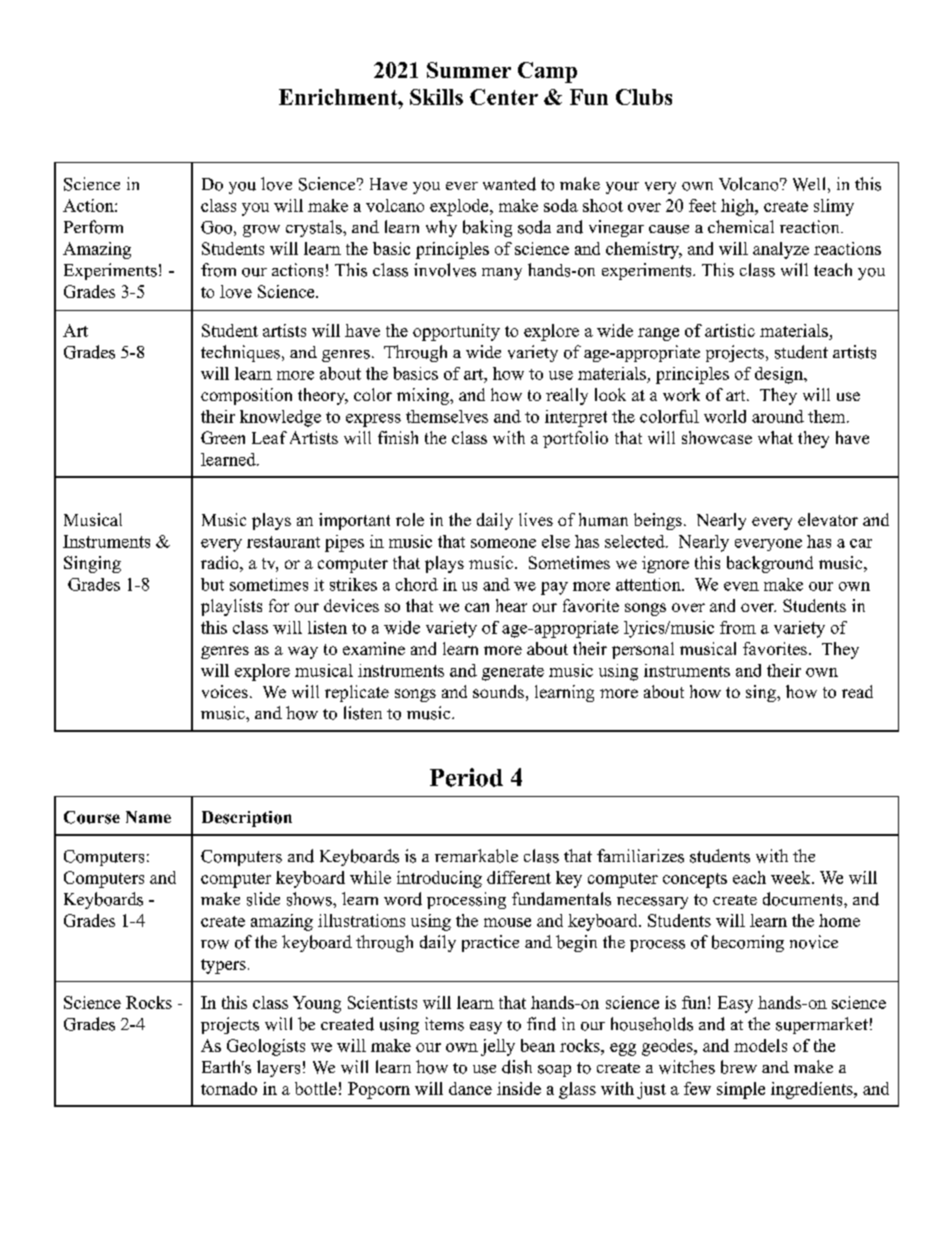  I want to click on read, so click(857, 691).
